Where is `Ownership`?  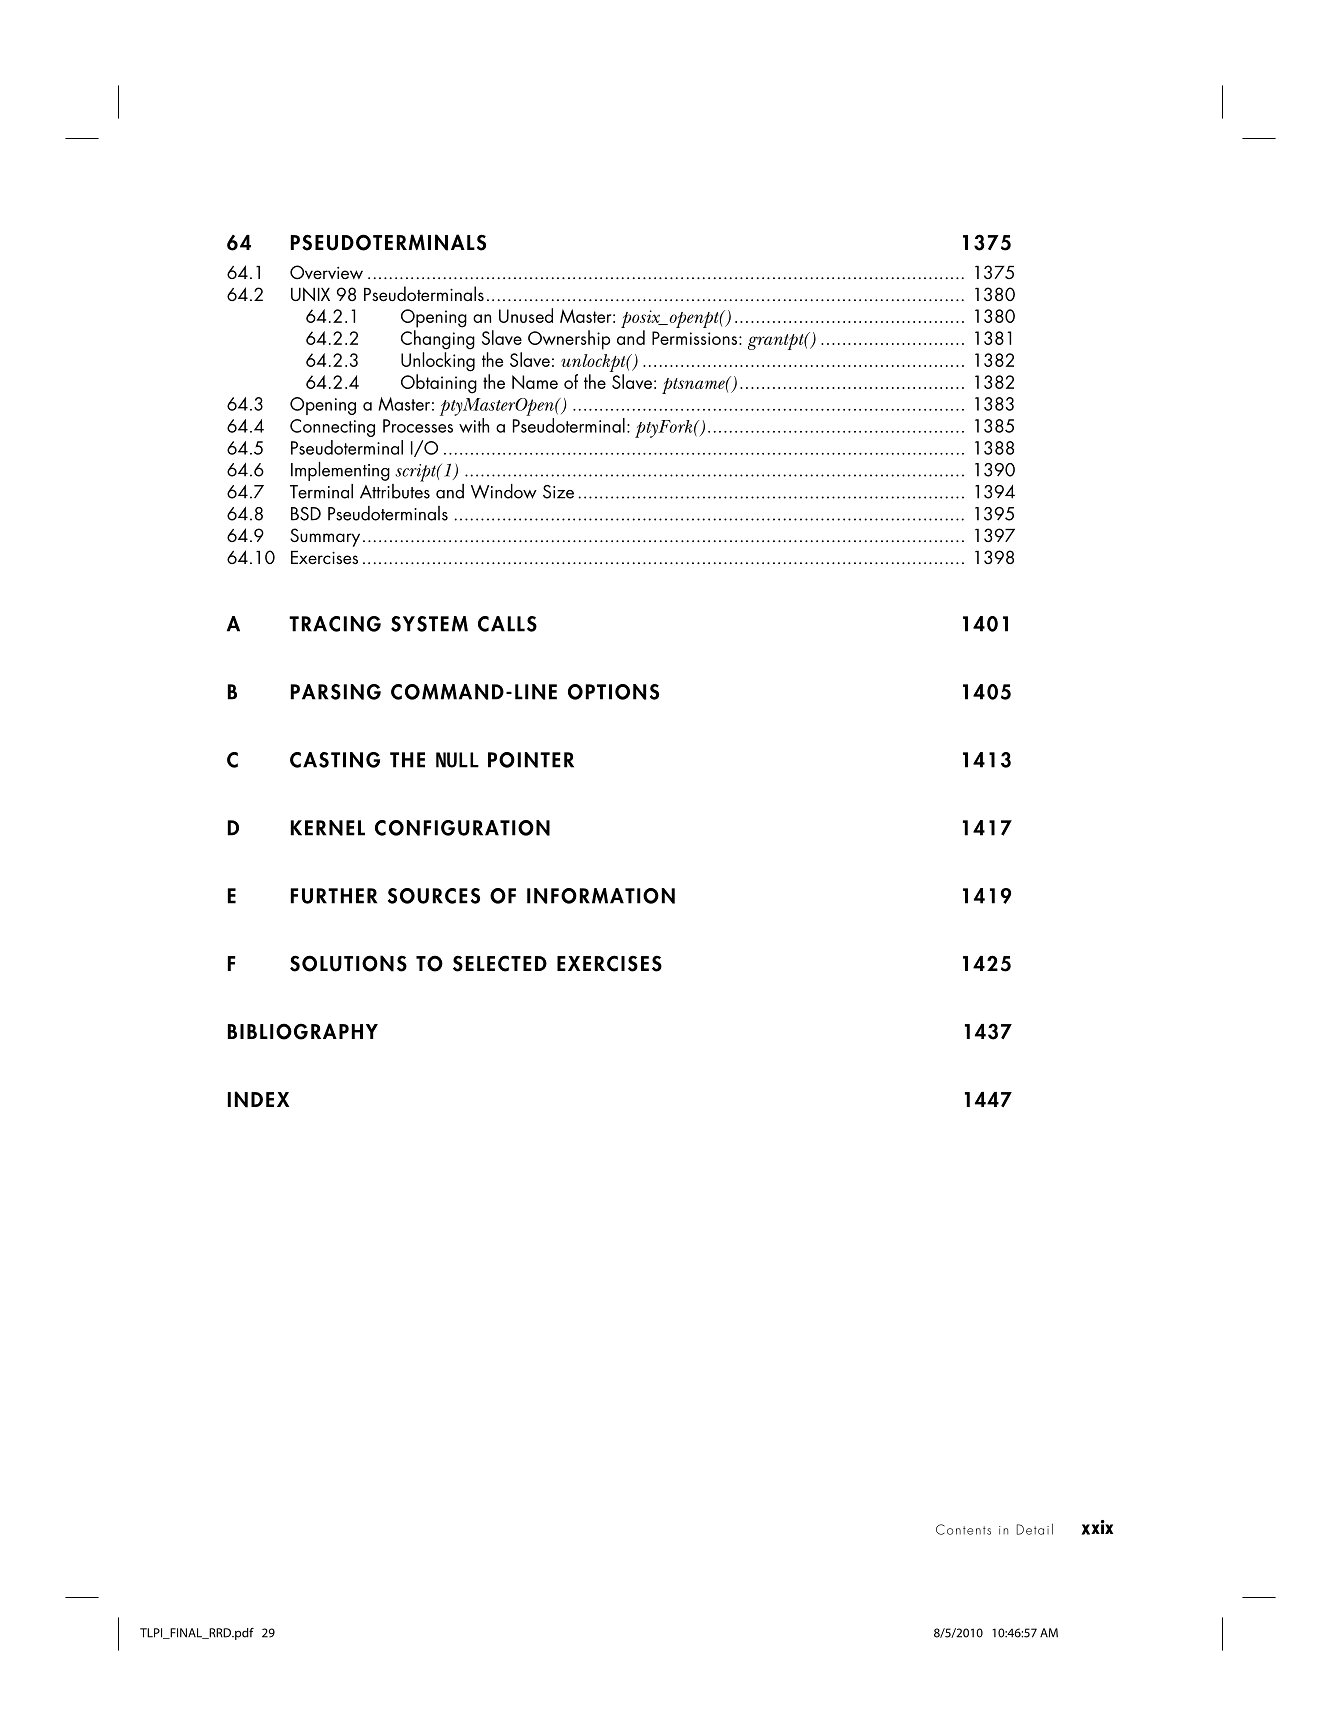
Ownership is located at coordinates (569, 340).
